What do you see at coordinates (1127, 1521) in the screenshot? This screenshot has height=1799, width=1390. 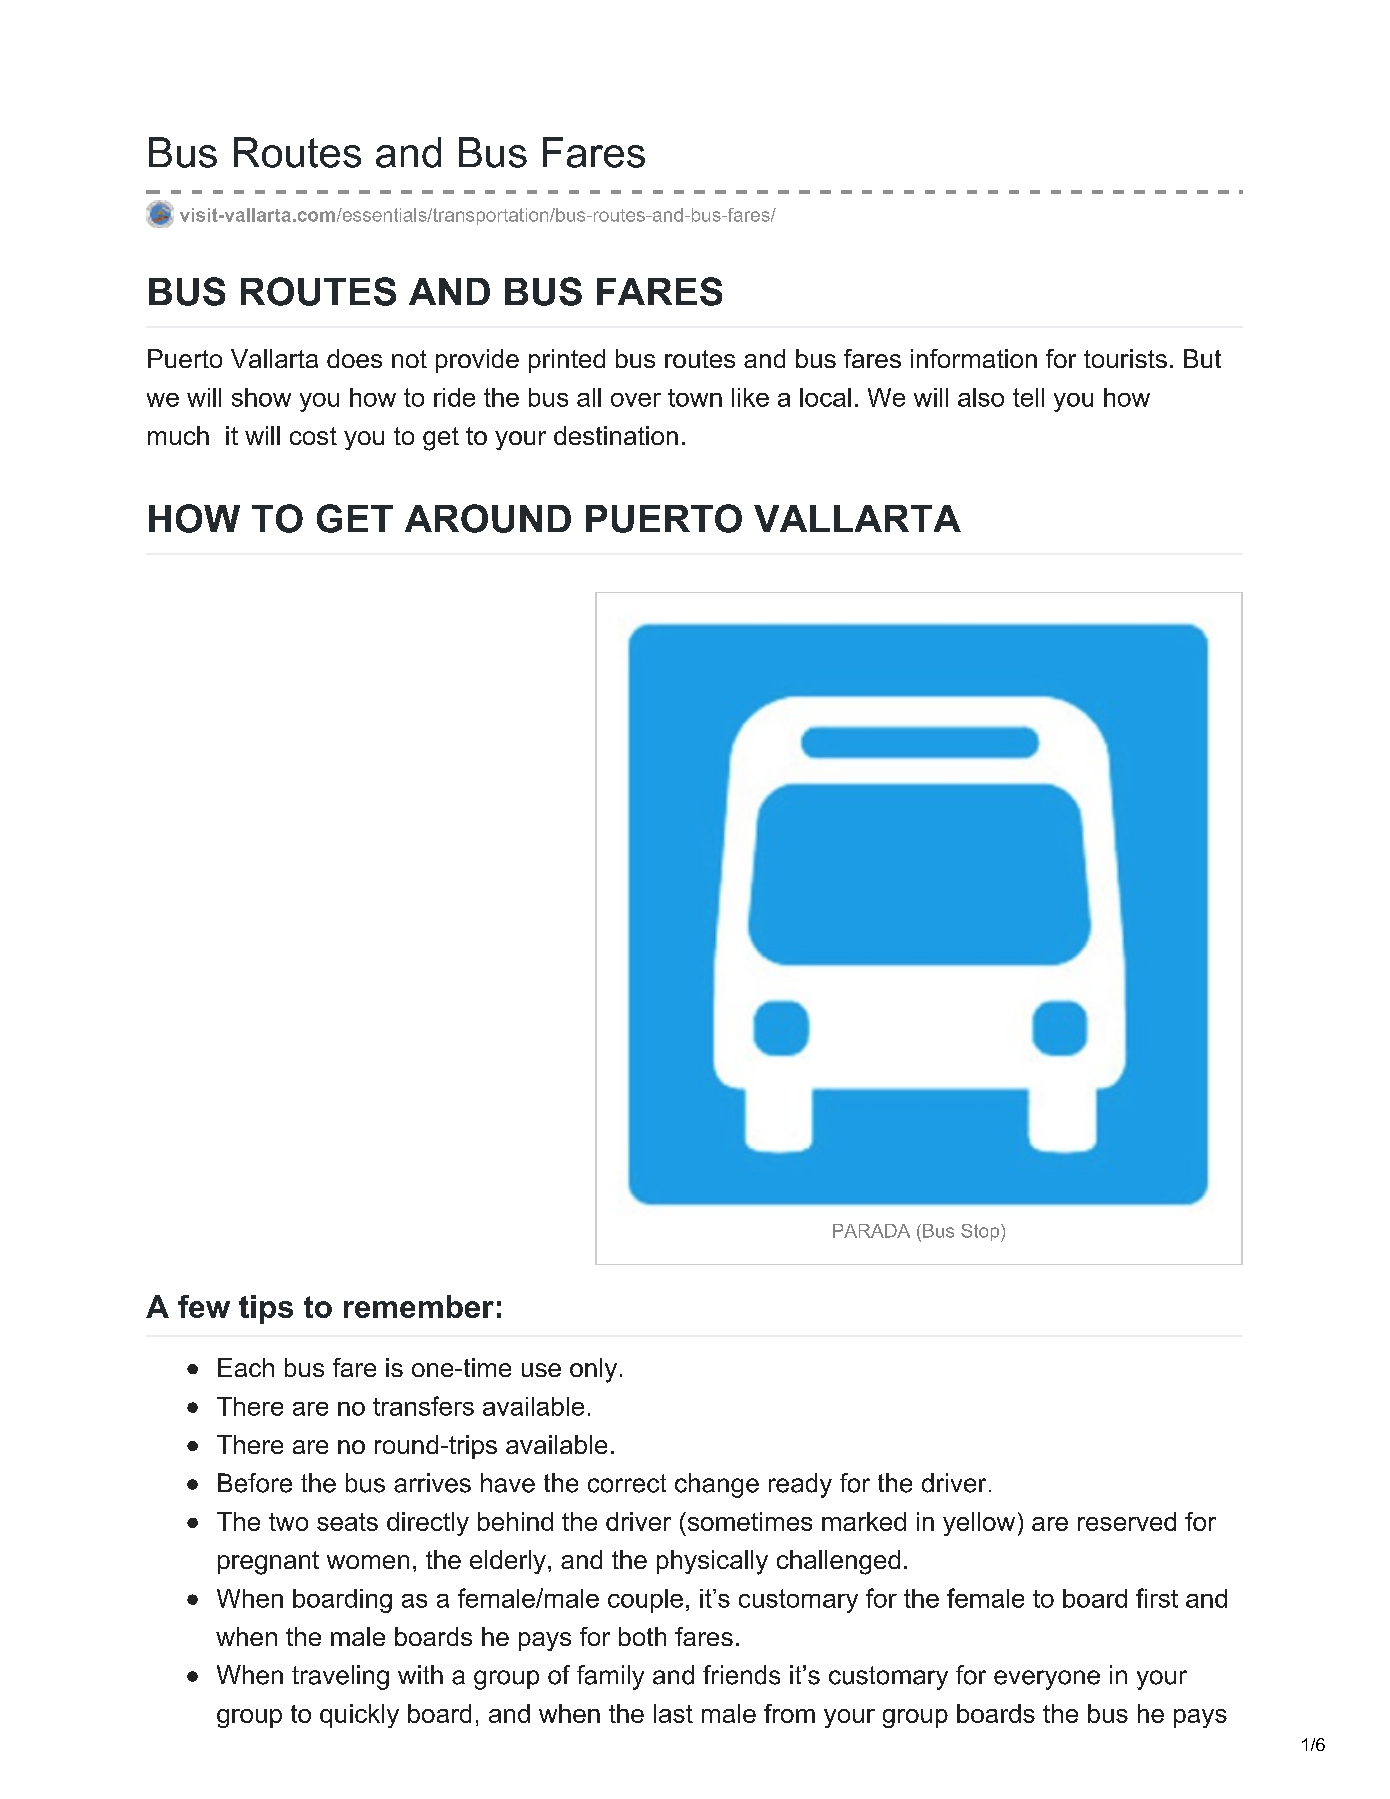 I see `reserved` at bounding box center [1127, 1521].
